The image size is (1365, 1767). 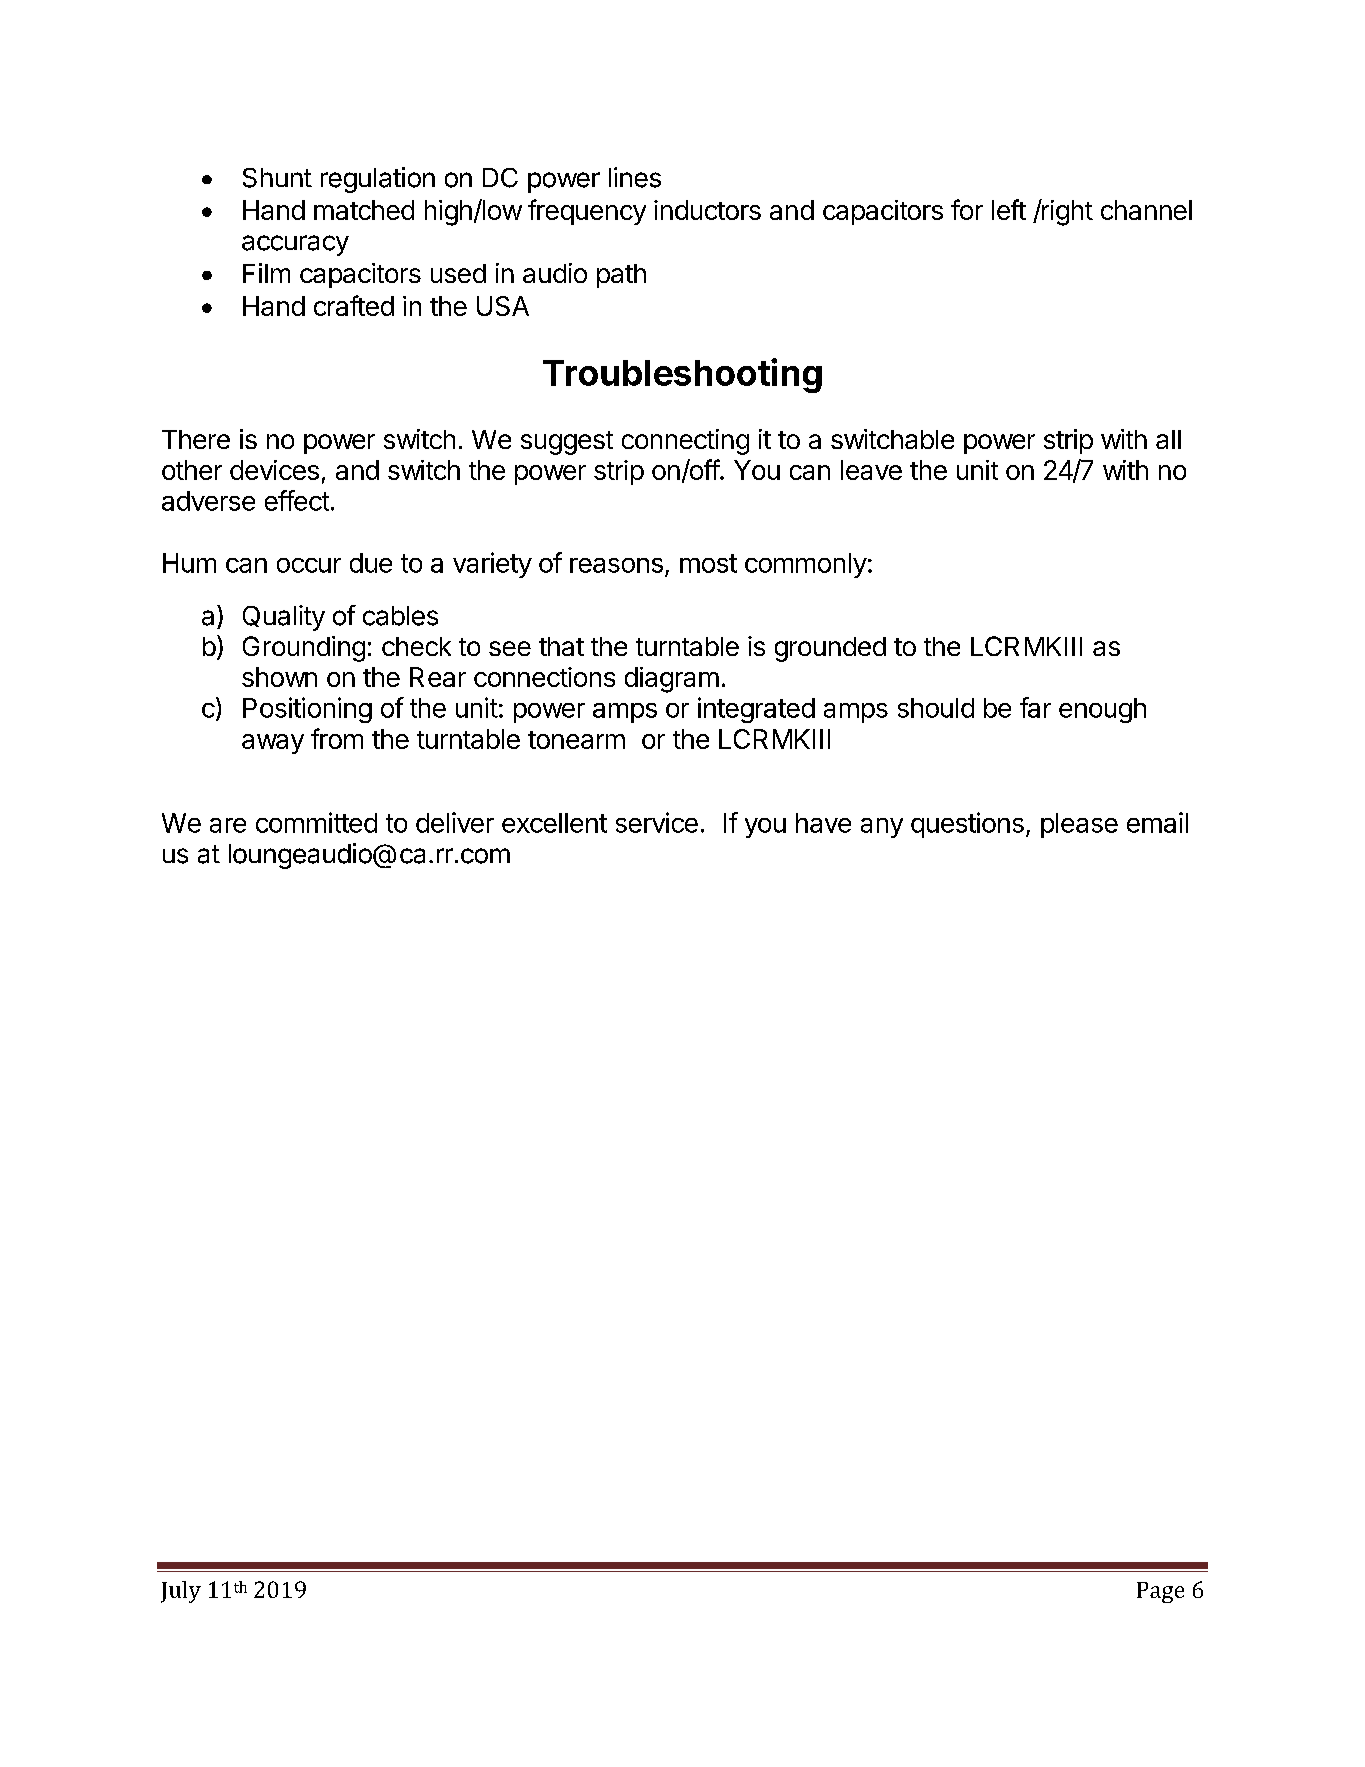 What do you see at coordinates (181, 1592) in the image?
I see `July` at bounding box center [181, 1592].
